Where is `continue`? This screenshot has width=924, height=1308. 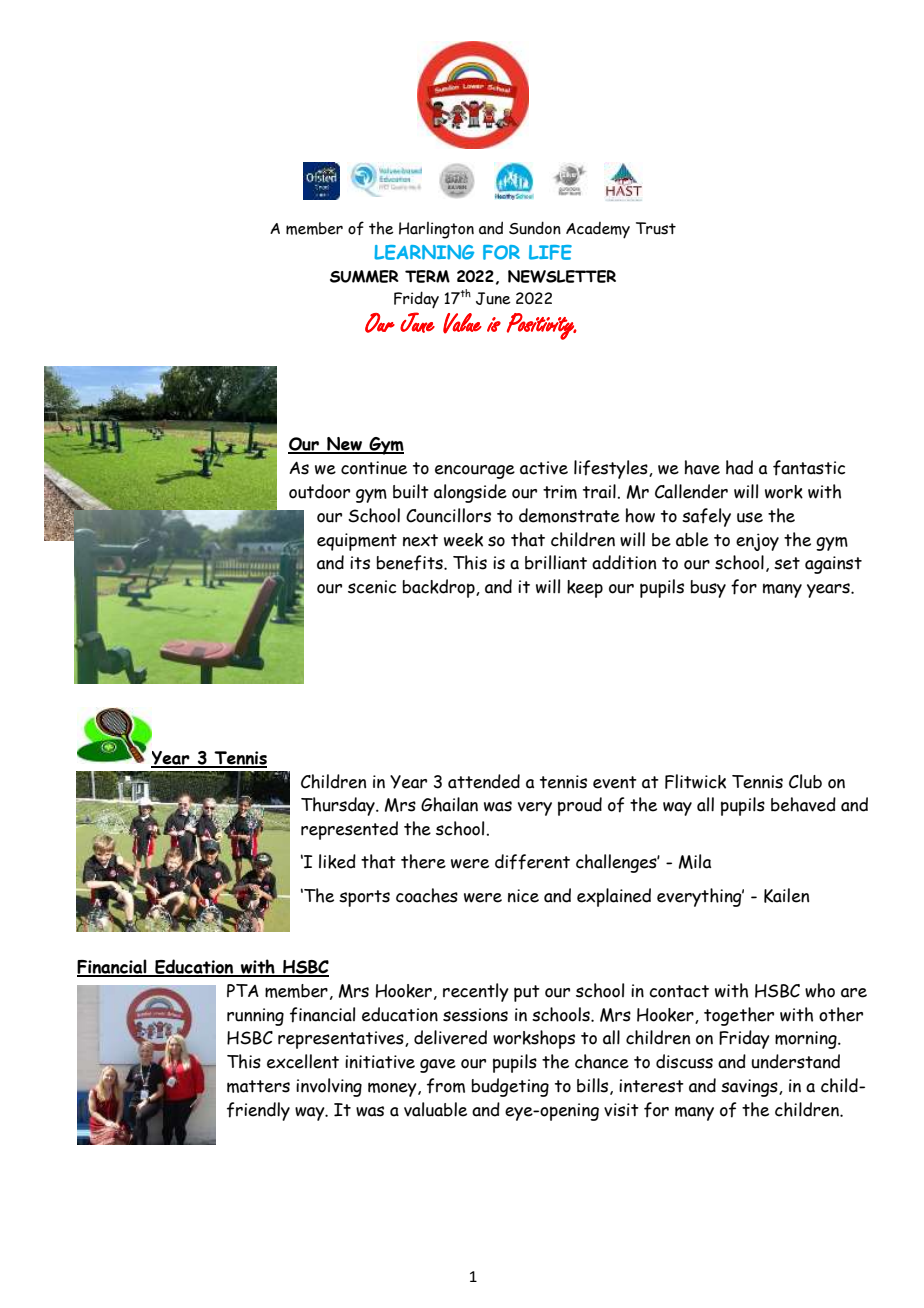
continue is located at coordinates (374, 468).
